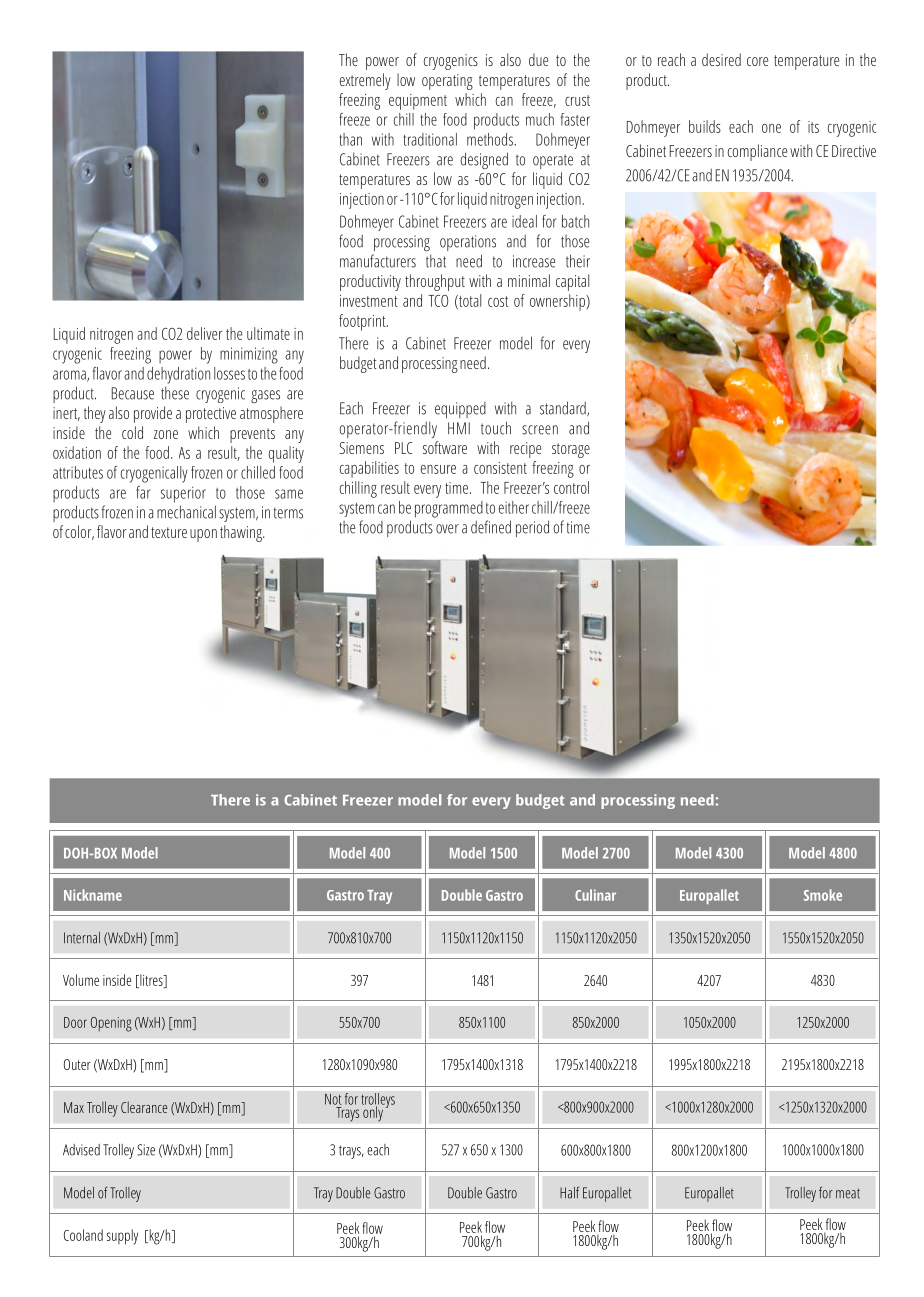 The width and height of the screenshot is (924, 1297). What do you see at coordinates (447, 82) in the screenshot?
I see `operating` at bounding box center [447, 82].
